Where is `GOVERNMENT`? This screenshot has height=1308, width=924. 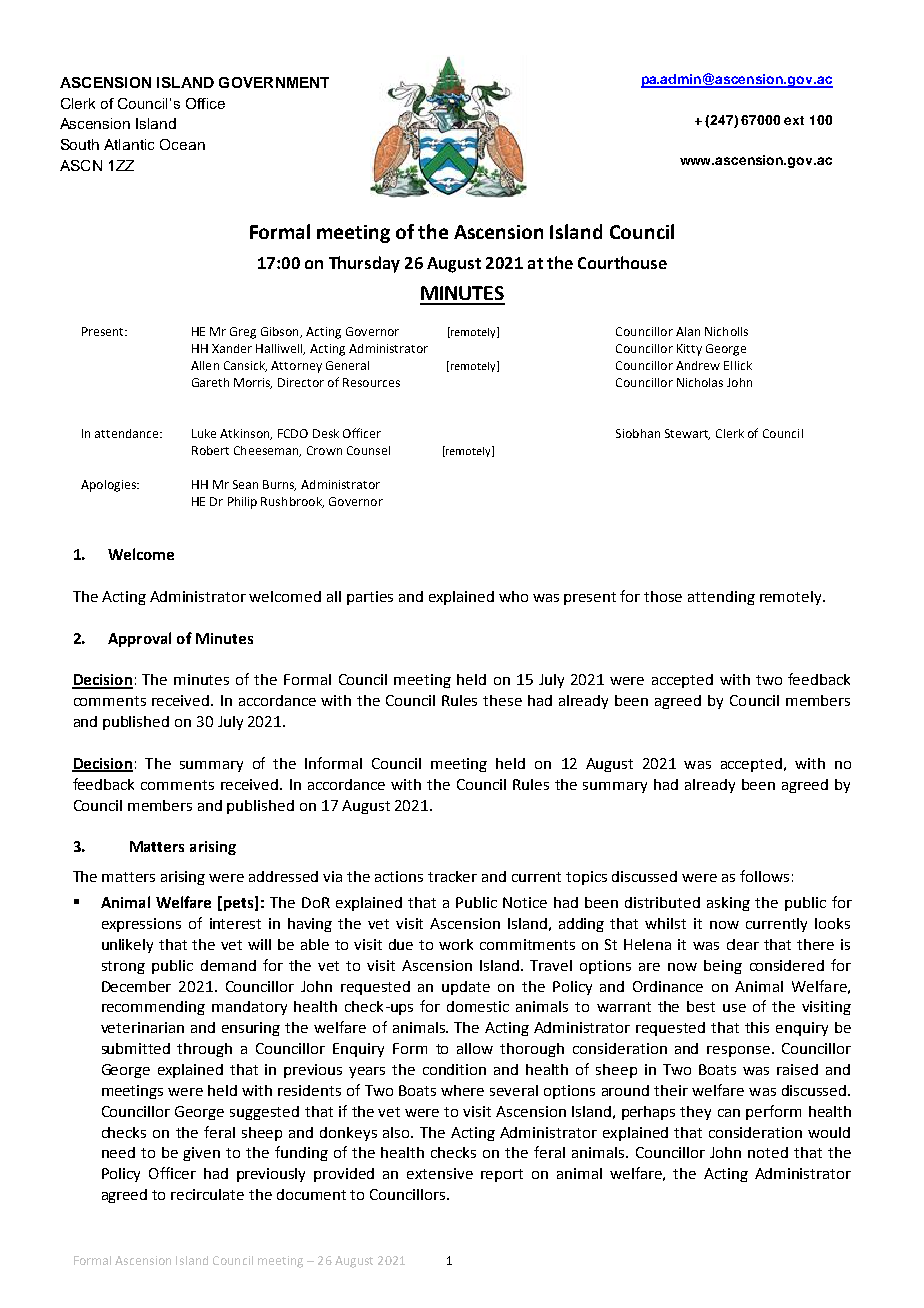
GOVERNMENT is located at coordinates (274, 82).
